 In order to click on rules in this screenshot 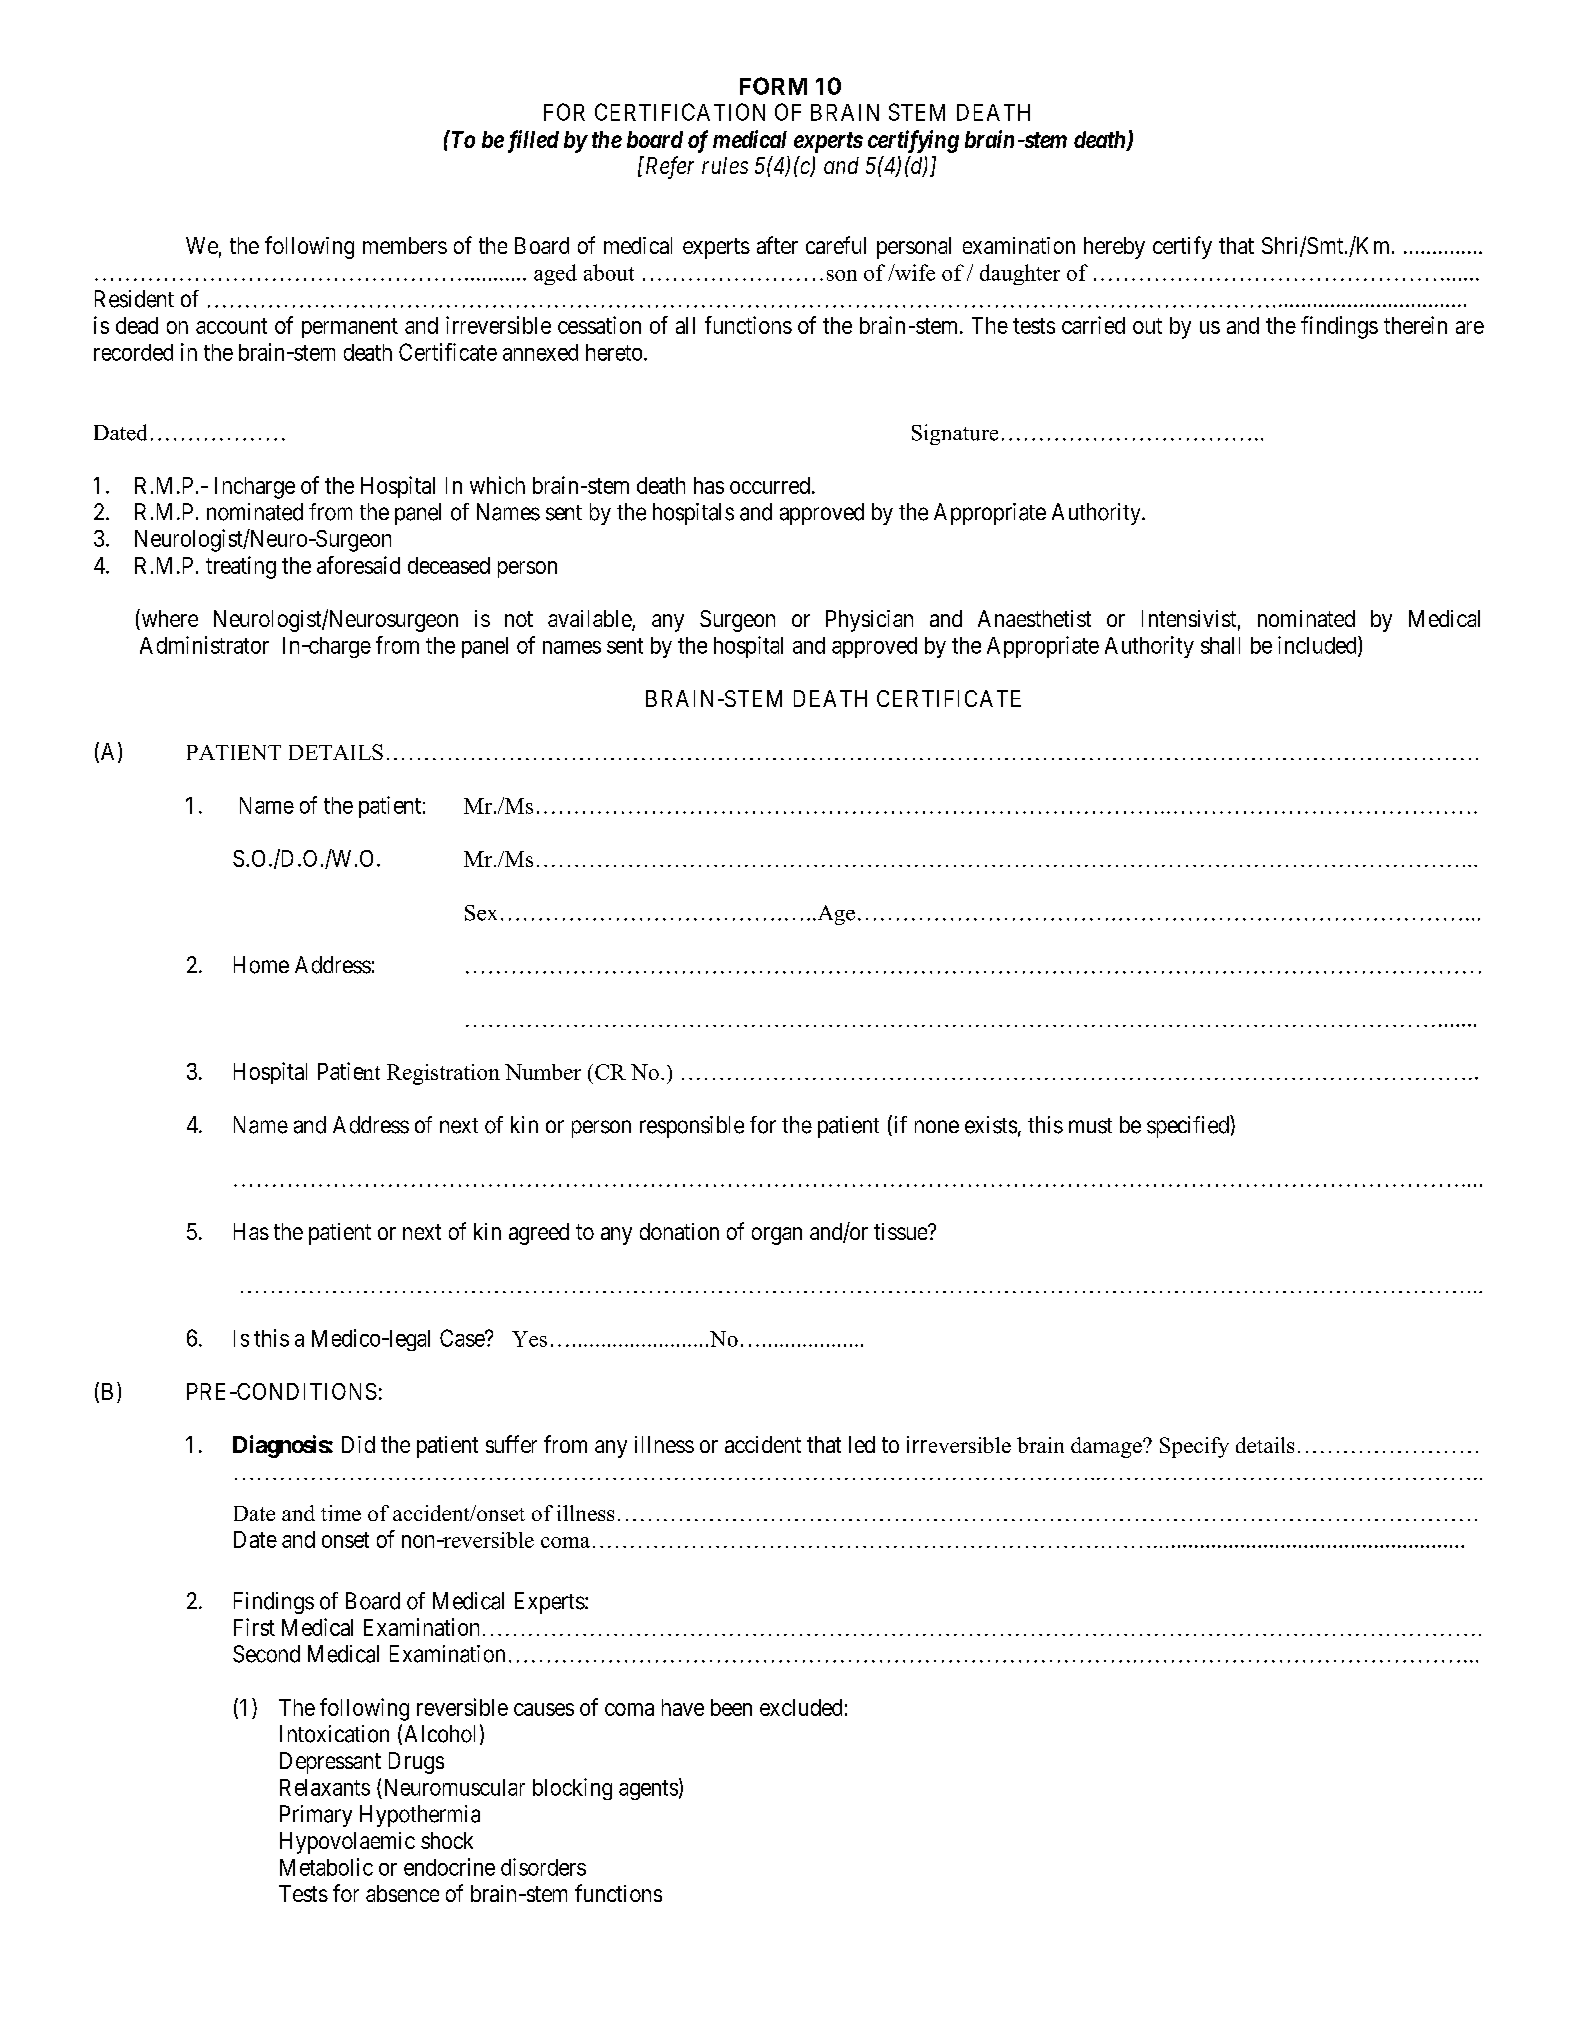, I will do `click(725, 165)`.
